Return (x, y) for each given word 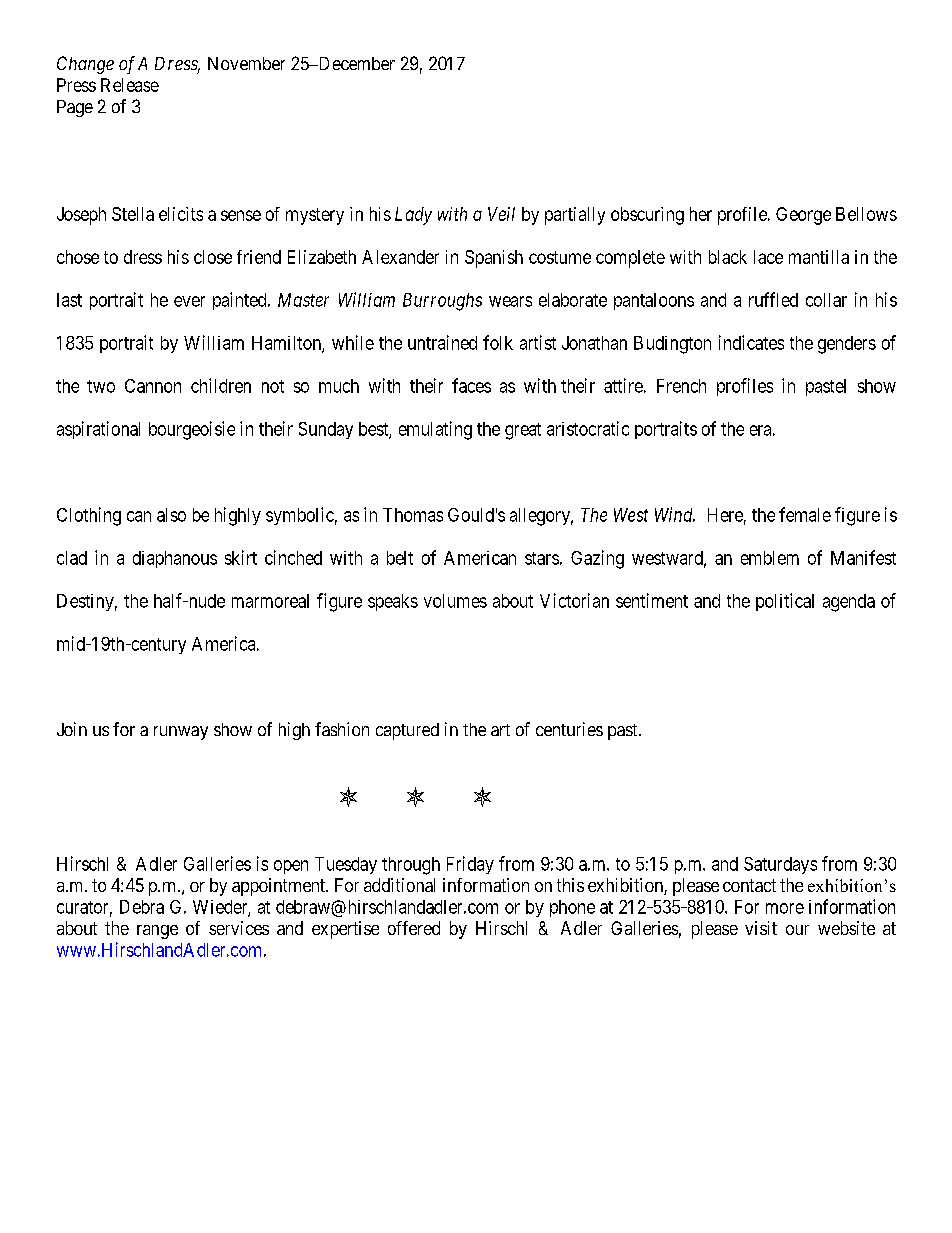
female (805, 514)
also (171, 515)
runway (181, 733)
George (803, 216)
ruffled (773, 299)
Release (130, 85)
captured (407, 731)
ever (189, 301)
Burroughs (442, 302)
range (157, 932)
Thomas (413, 515)
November (246, 63)
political (785, 602)
